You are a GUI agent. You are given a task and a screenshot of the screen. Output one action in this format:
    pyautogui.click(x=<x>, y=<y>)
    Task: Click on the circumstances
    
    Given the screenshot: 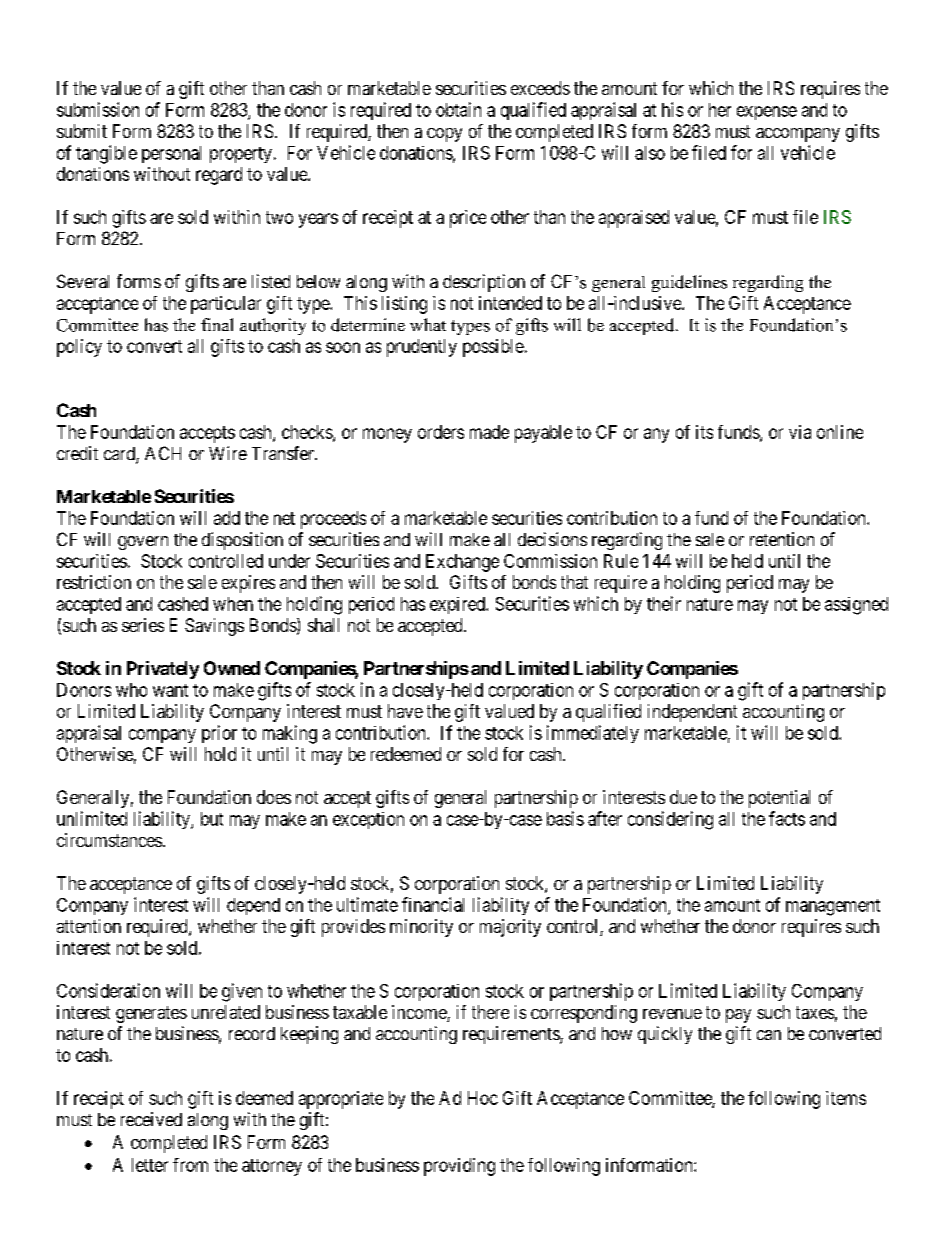 What is the action you would take?
    pyautogui.click(x=109, y=840)
